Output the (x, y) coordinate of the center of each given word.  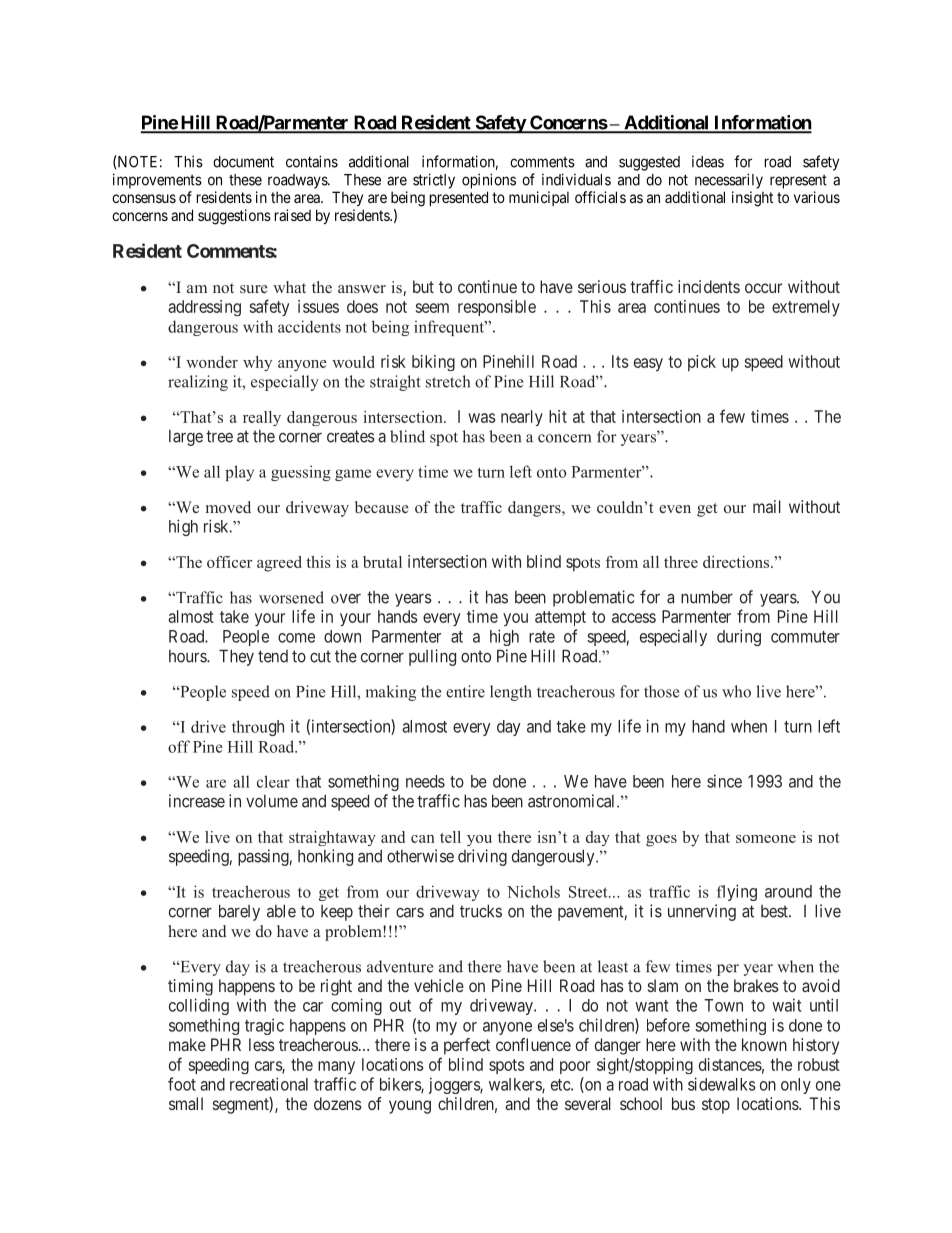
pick (702, 363)
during (739, 637)
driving (482, 857)
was (481, 418)
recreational (269, 1084)
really (262, 418)
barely (239, 912)
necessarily (729, 181)
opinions (489, 181)
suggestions (234, 217)
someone (766, 839)
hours (188, 656)
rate (542, 637)
